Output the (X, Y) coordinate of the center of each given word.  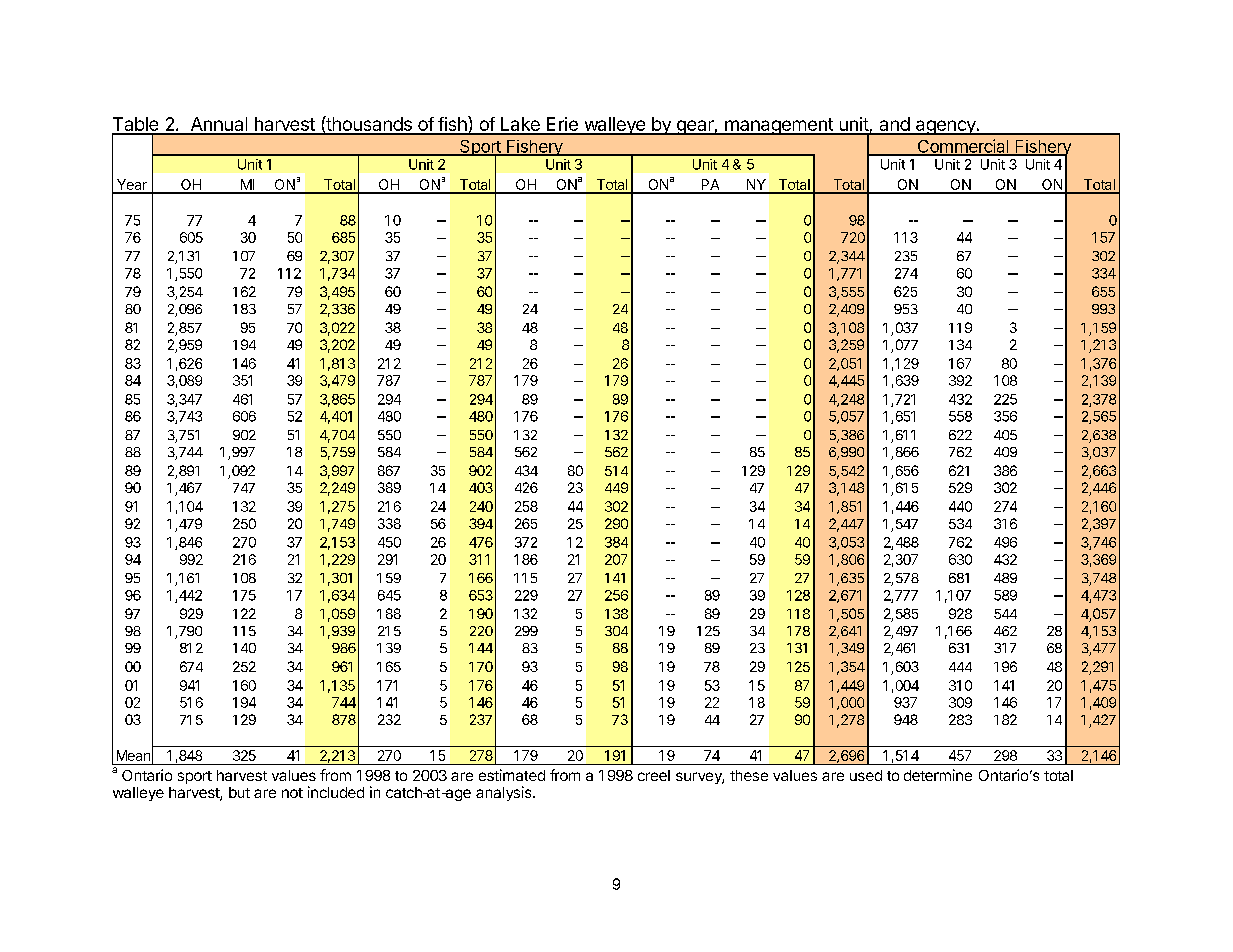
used (866, 775)
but (239, 792)
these (749, 775)
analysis (505, 793)
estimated (512, 775)
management (779, 126)
